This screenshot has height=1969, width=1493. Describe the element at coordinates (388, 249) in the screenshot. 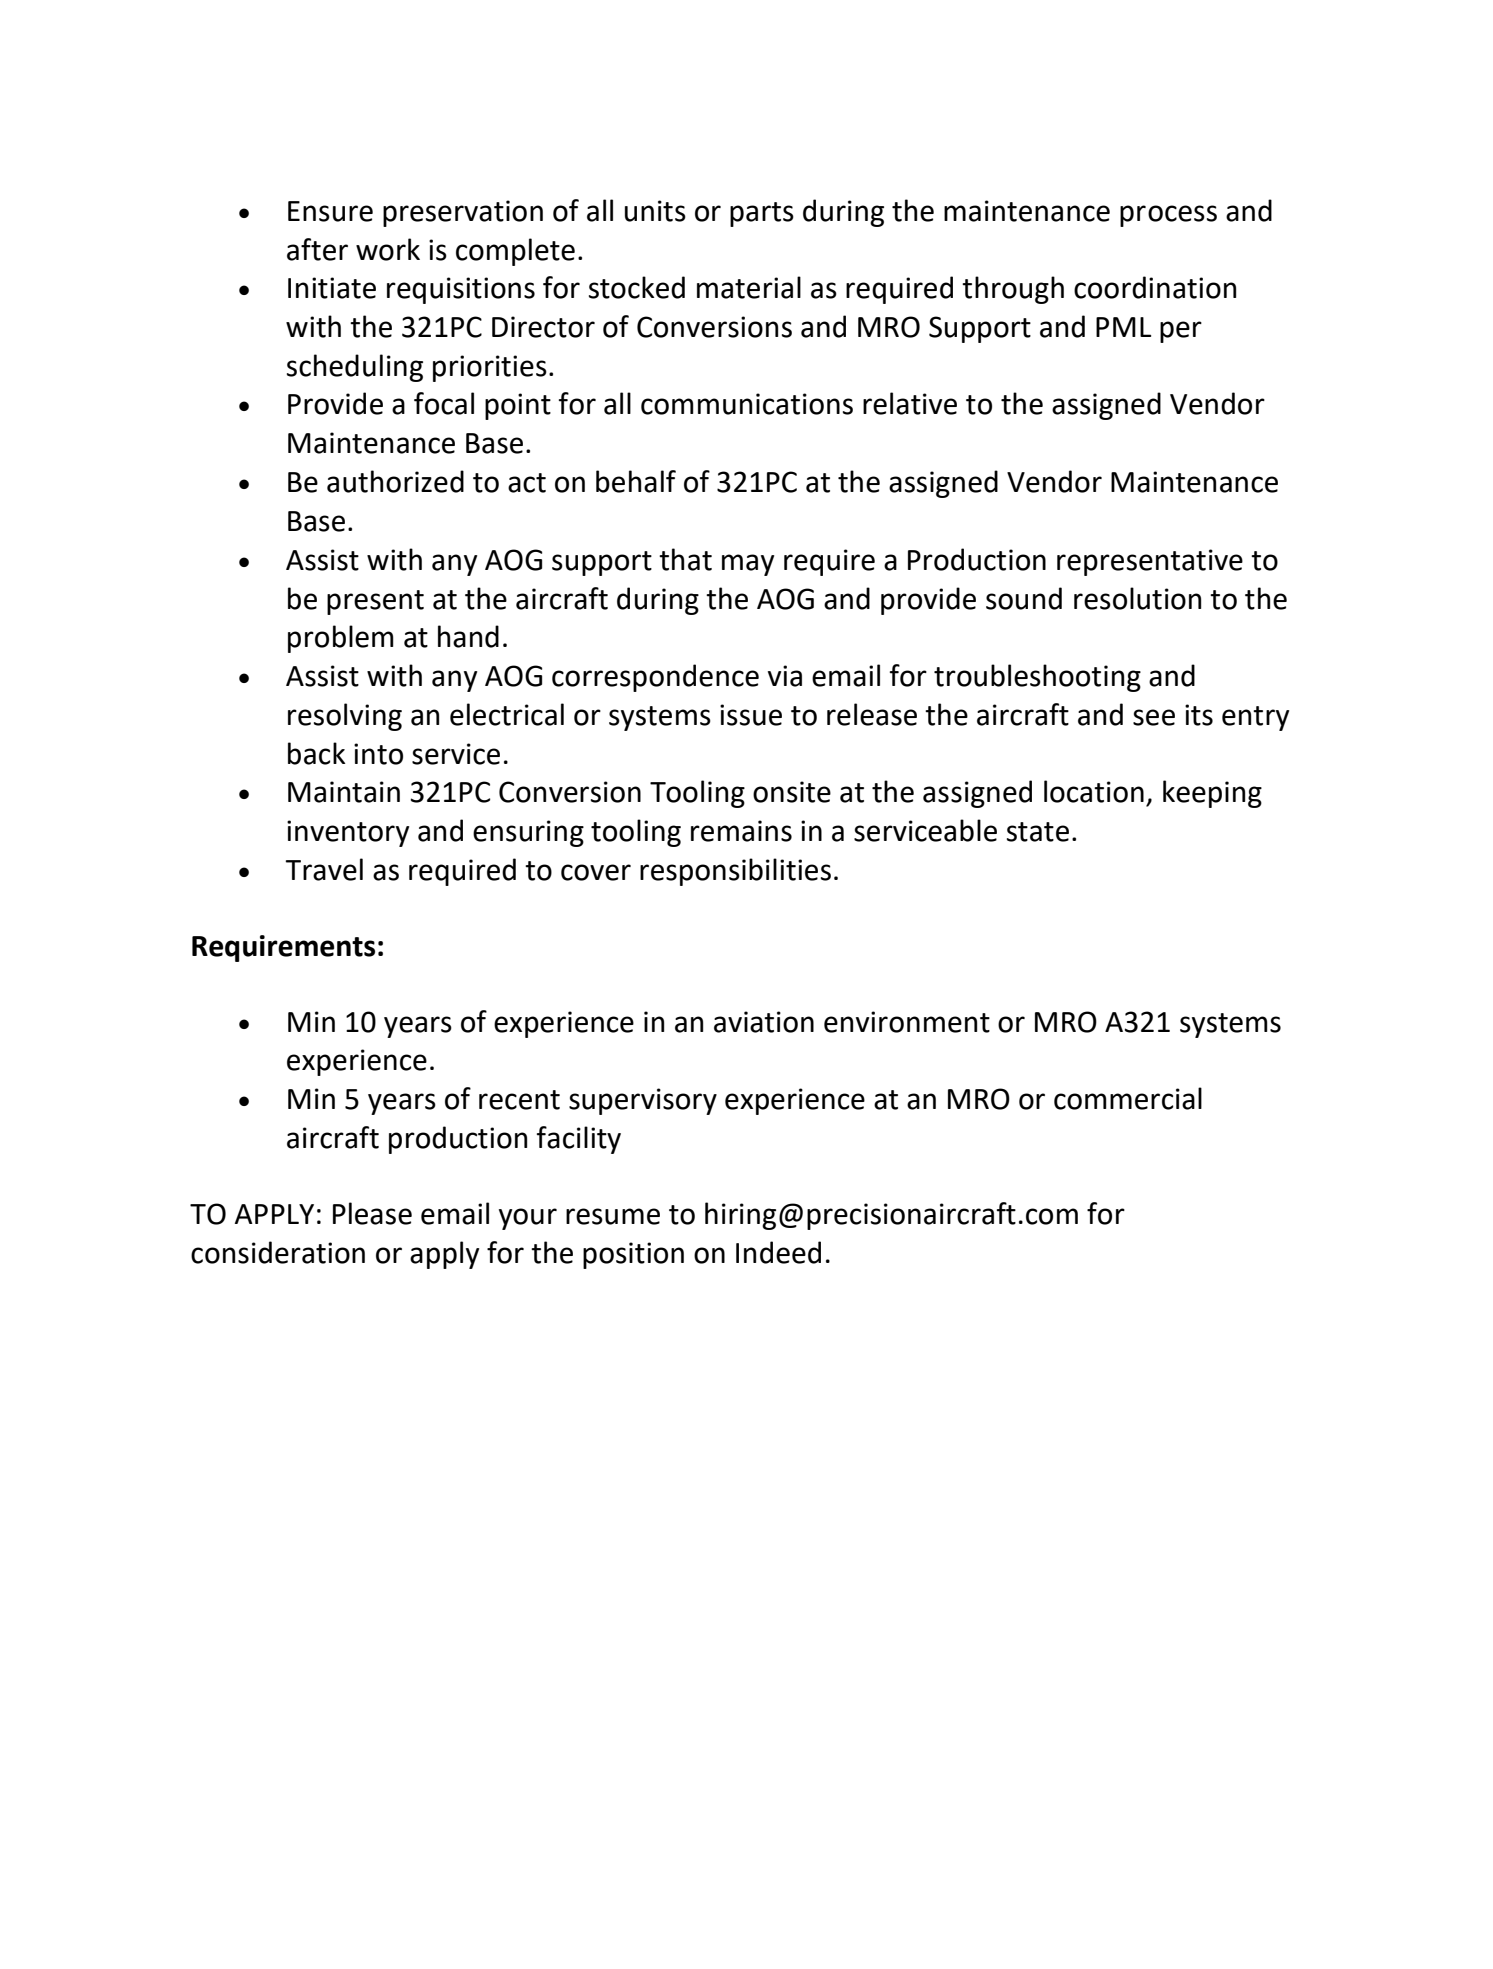

I see `work` at that location.
